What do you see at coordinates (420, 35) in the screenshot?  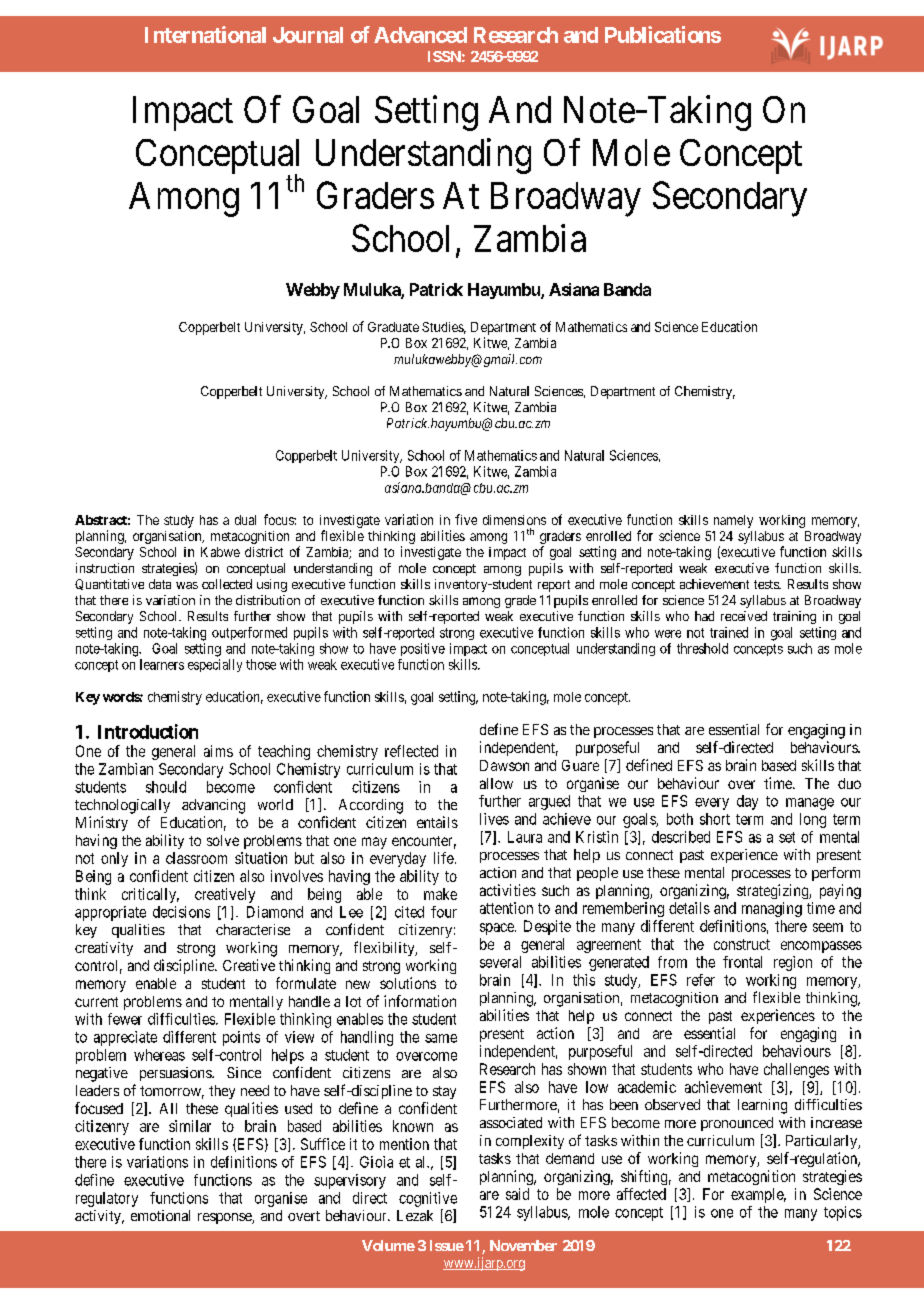 I see `Advanced` at bounding box center [420, 35].
